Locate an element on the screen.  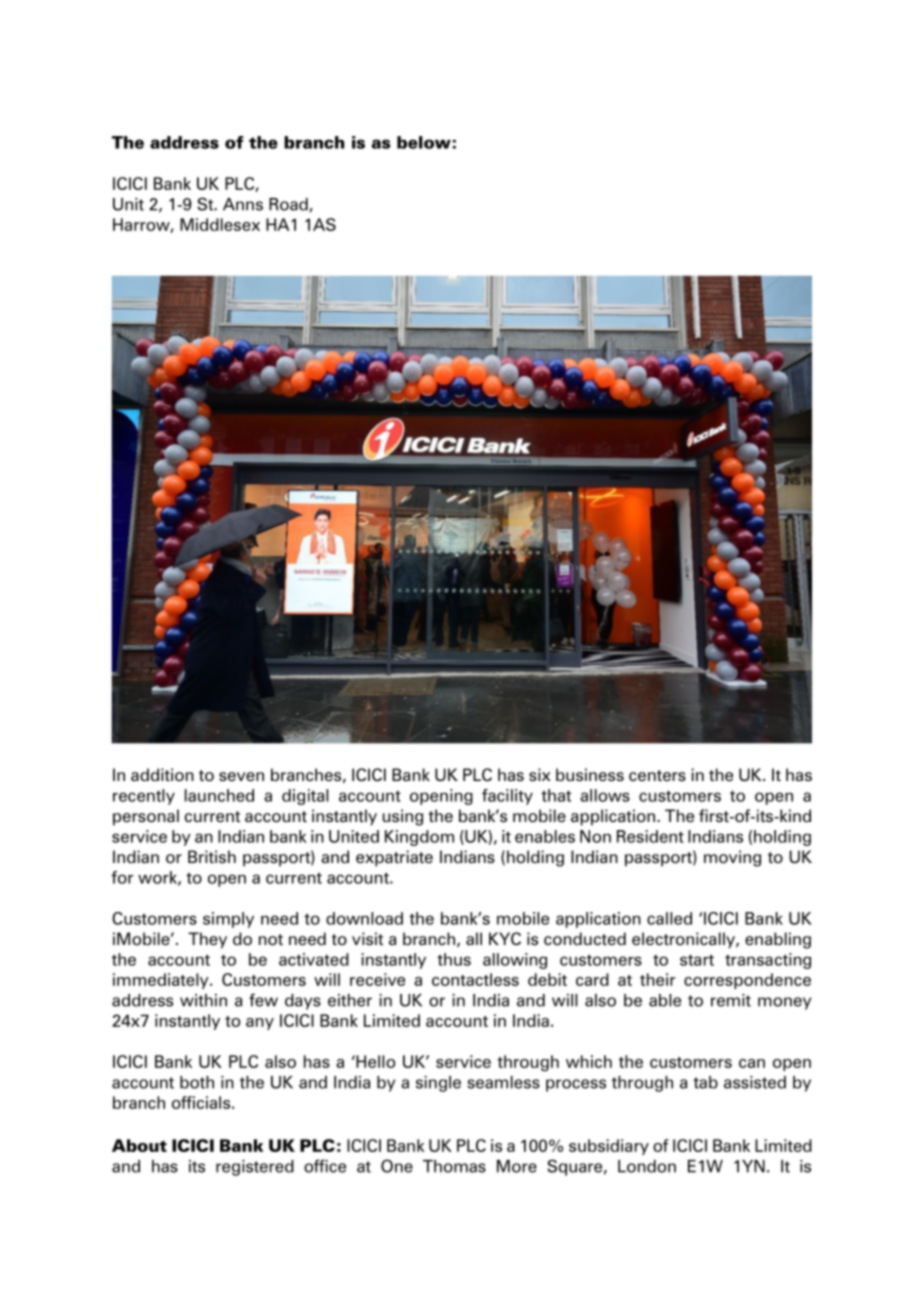
below is located at coordinates (424, 142).
